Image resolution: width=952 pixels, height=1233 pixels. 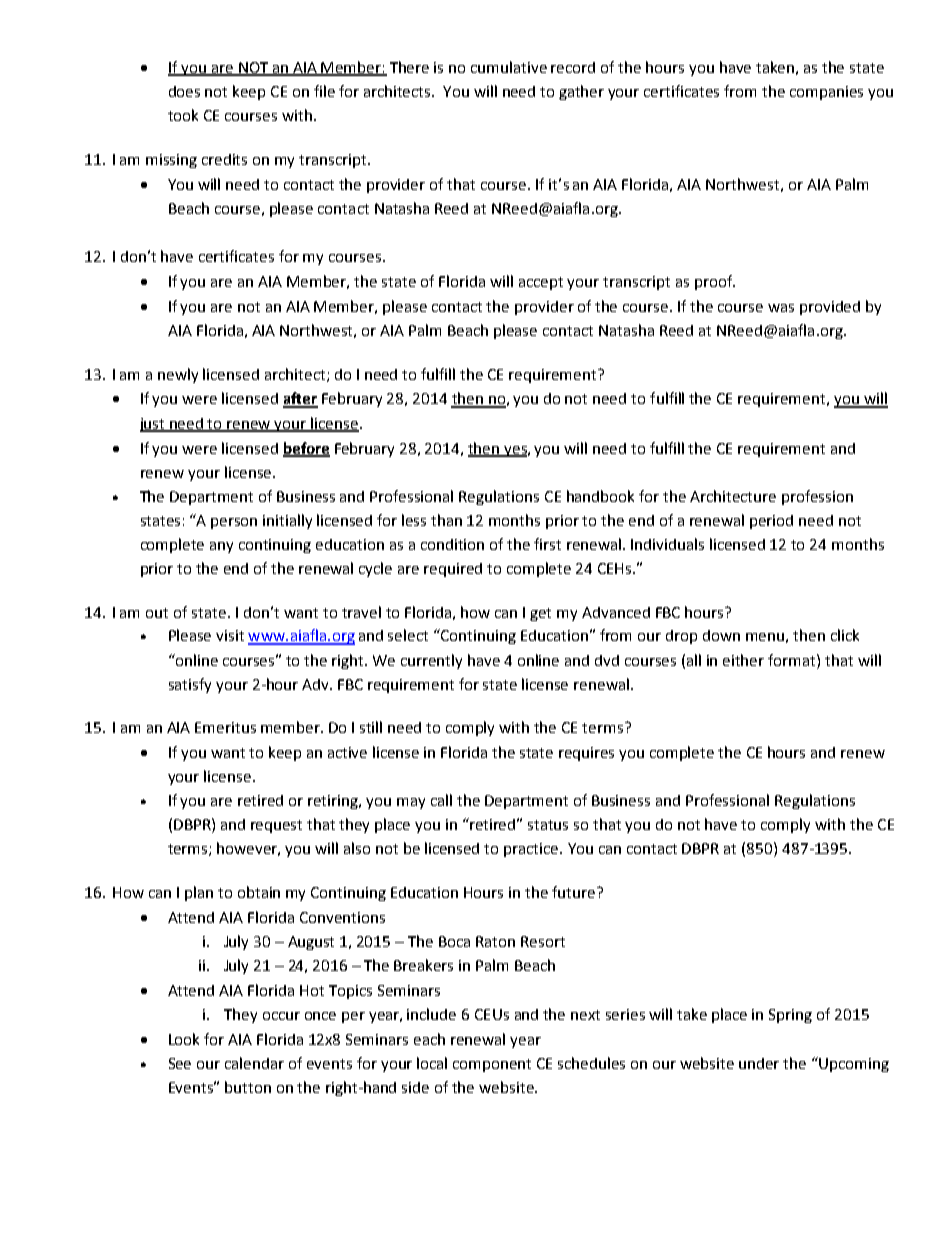 What do you see at coordinates (771, 522) in the page?
I see `period` at bounding box center [771, 522].
